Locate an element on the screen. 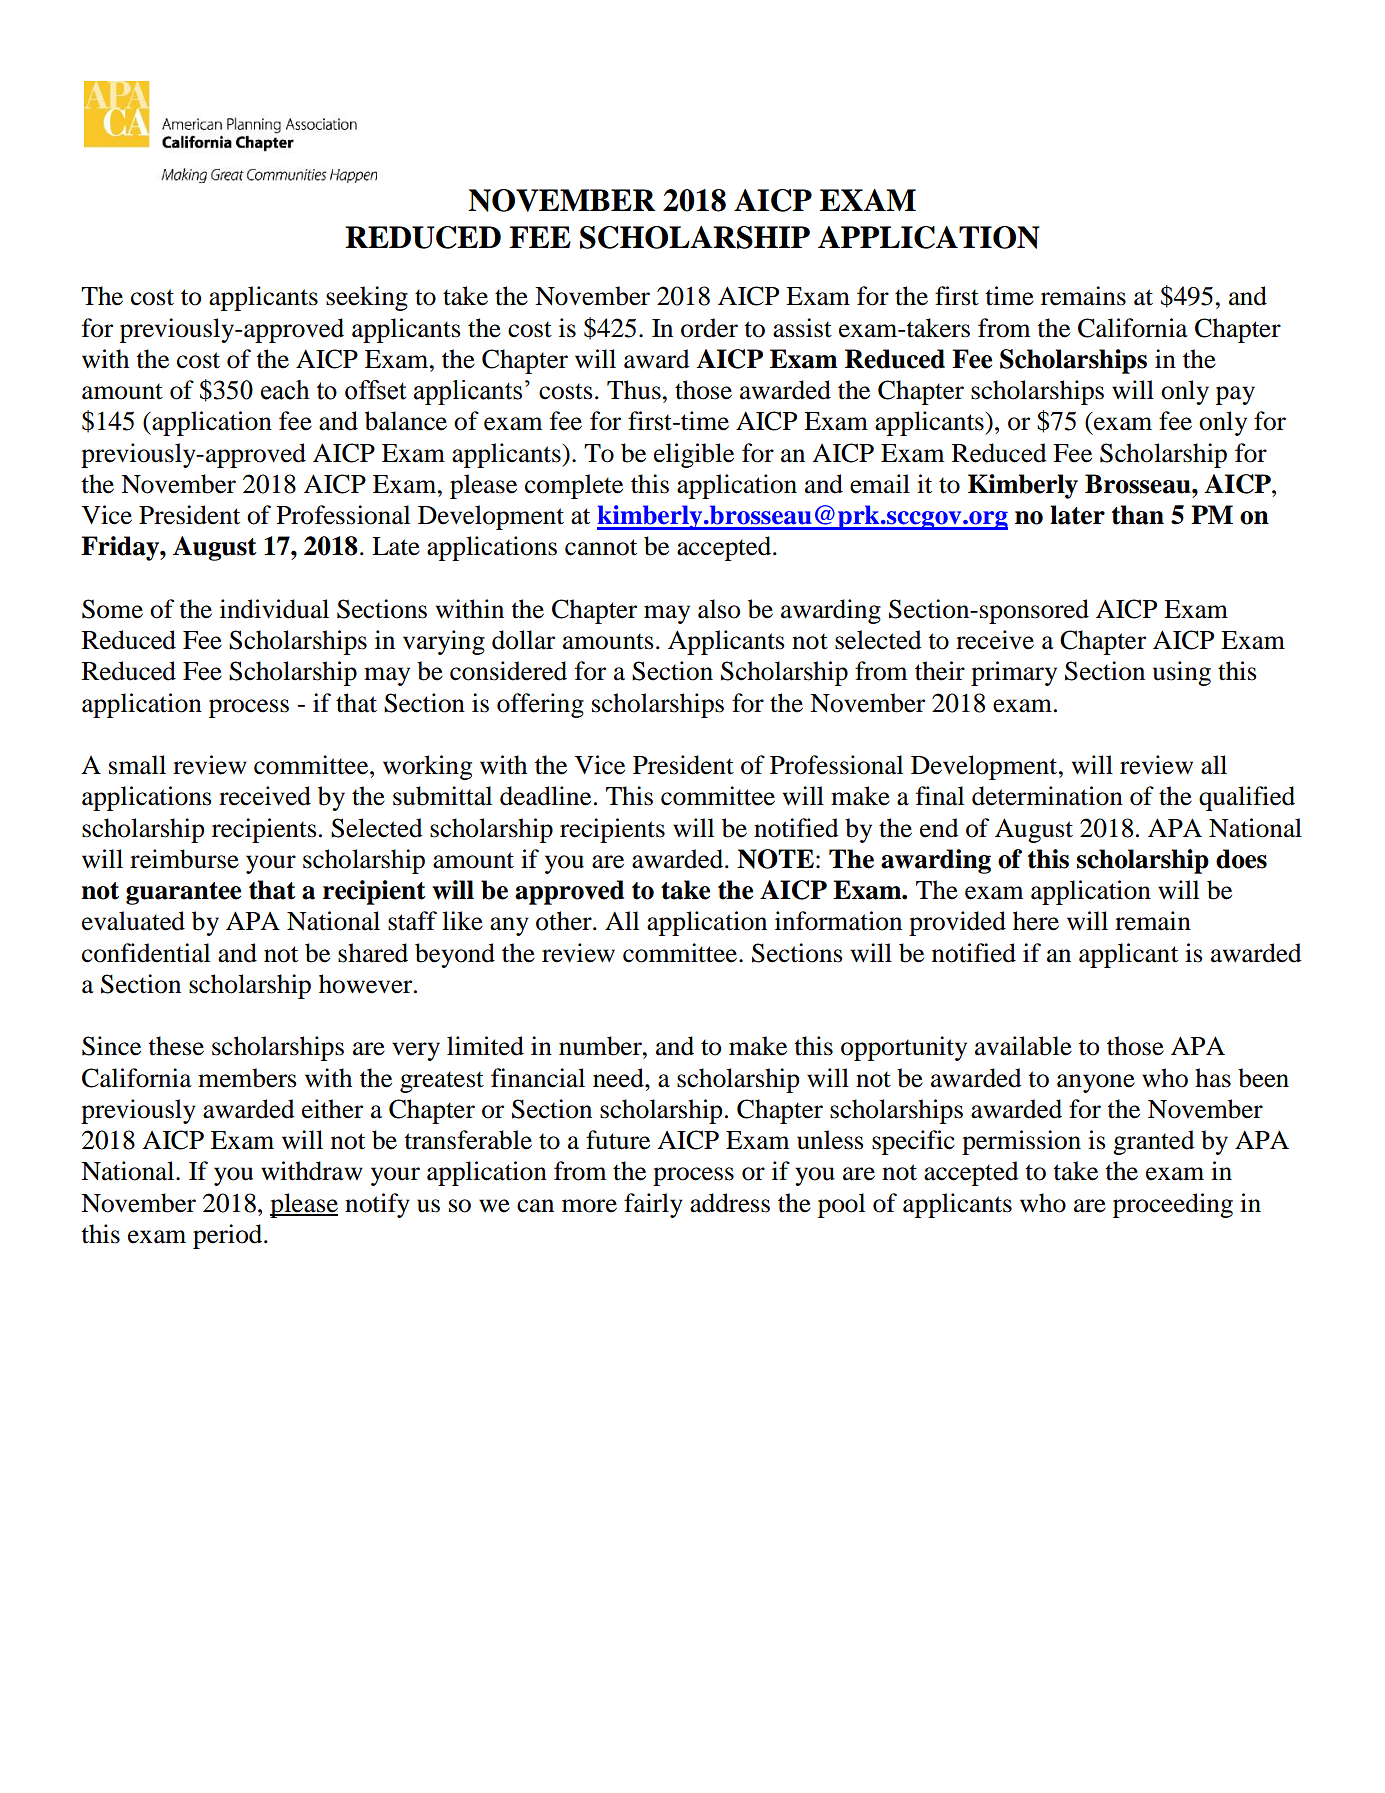 The width and height of the screenshot is (1385, 1793). deadline is located at coordinates (545, 796).
